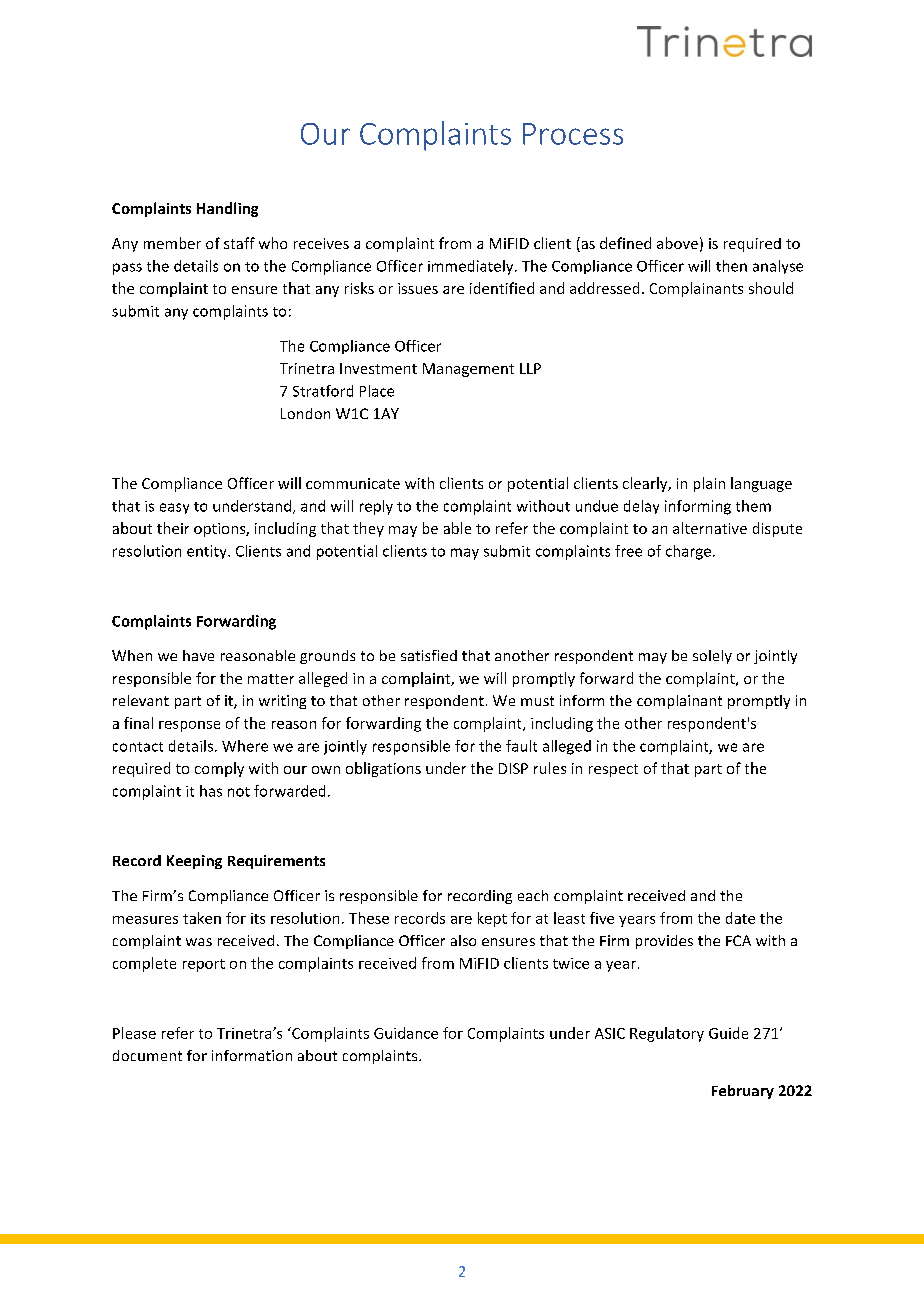  Describe the element at coordinates (573, 134) in the image. I see `Process` at that location.
